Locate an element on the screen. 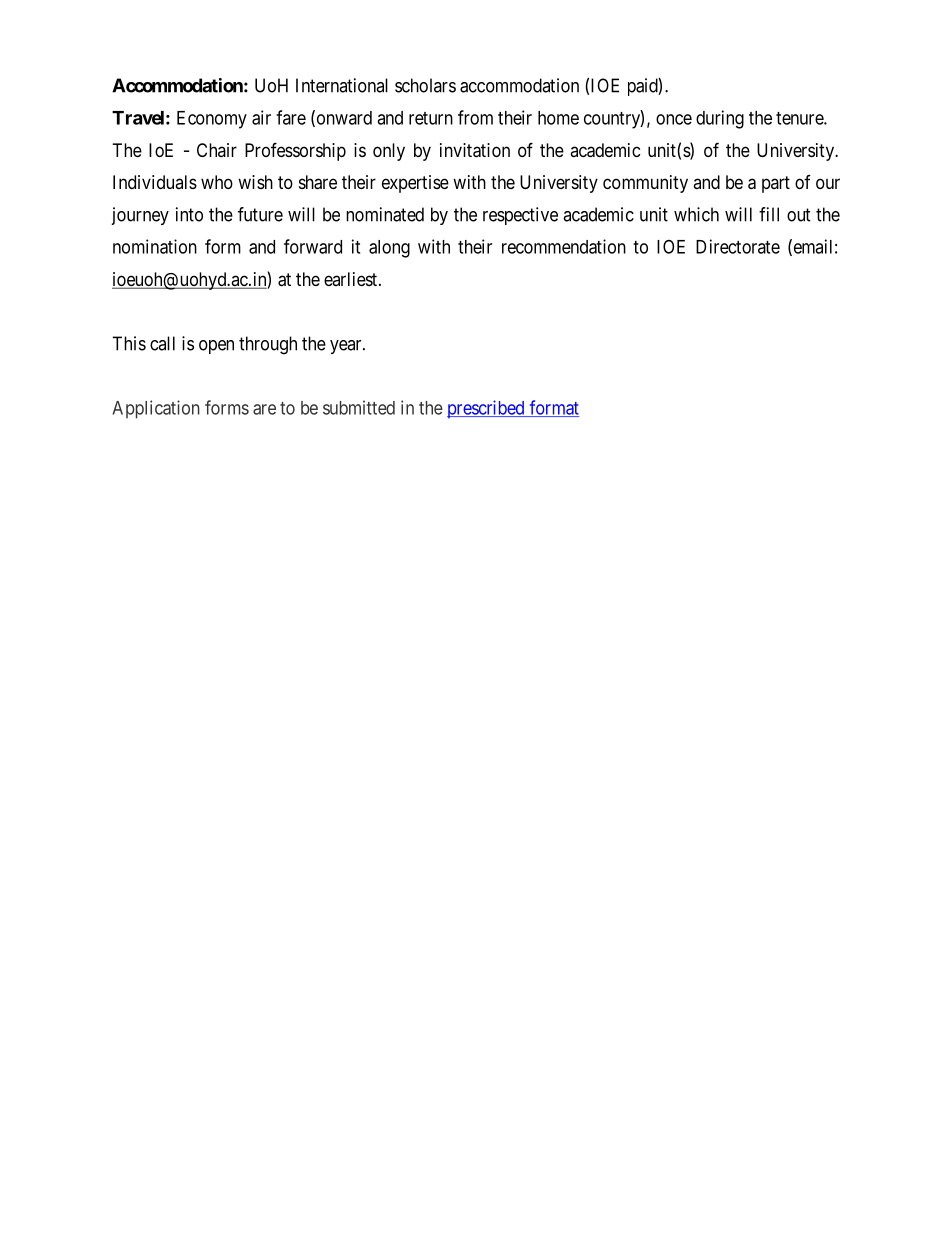  who is located at coordinates (217, 182).
